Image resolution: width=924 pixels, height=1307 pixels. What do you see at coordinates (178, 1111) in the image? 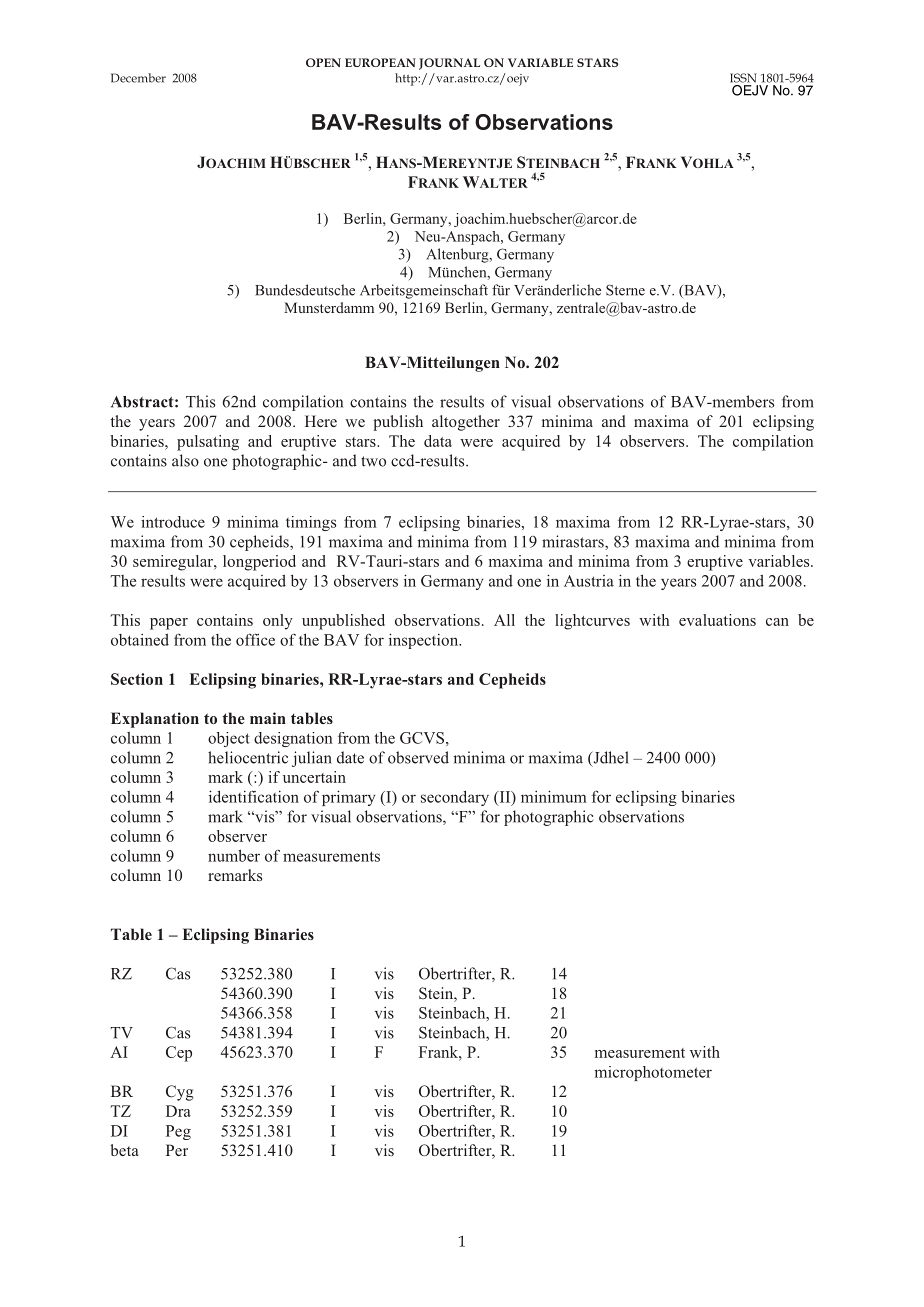
I see `Dra` at bounding box center [178, 1111].
